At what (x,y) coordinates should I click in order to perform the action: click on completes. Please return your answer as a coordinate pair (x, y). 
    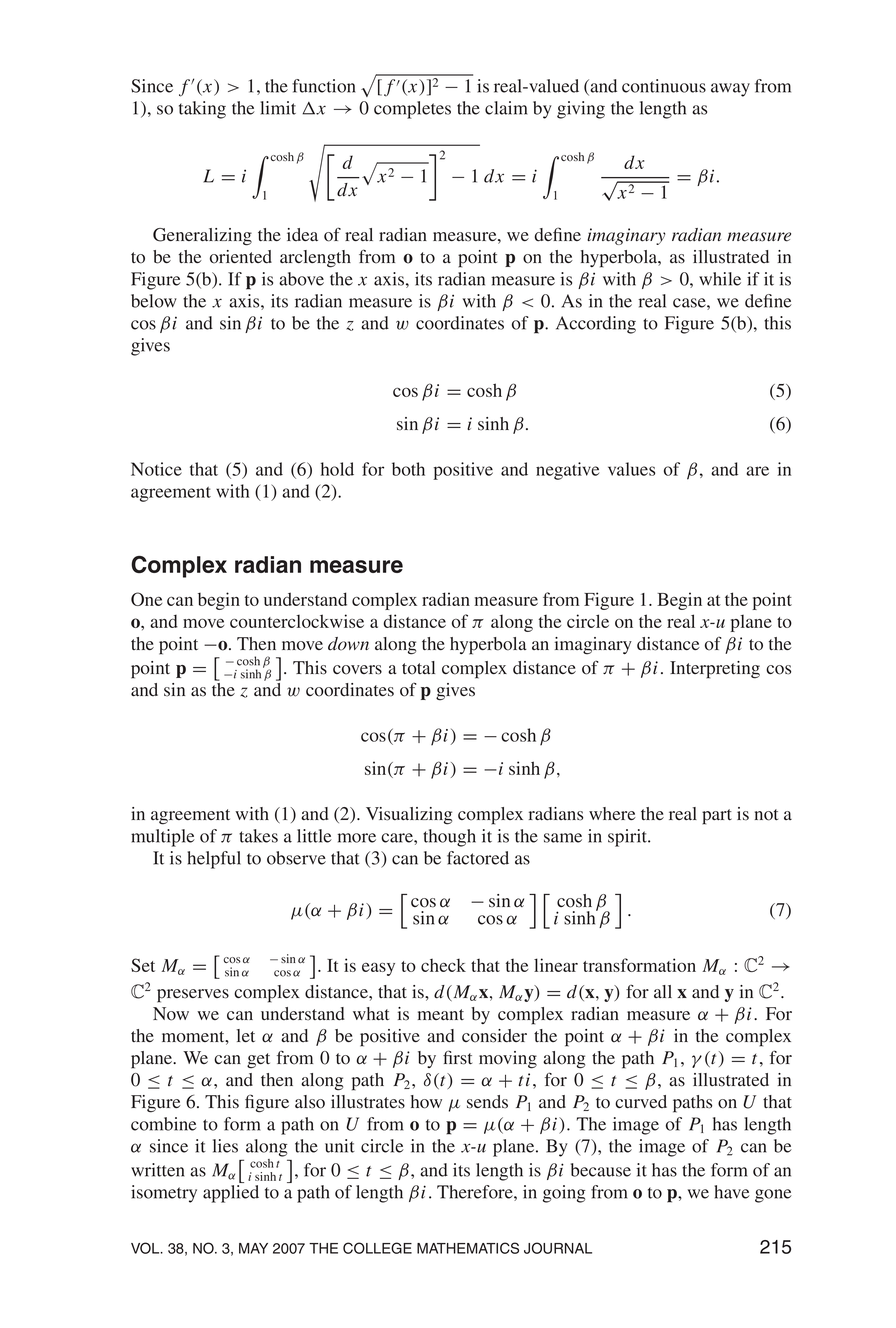
    Looking at the image, I should click on (412, 110).
